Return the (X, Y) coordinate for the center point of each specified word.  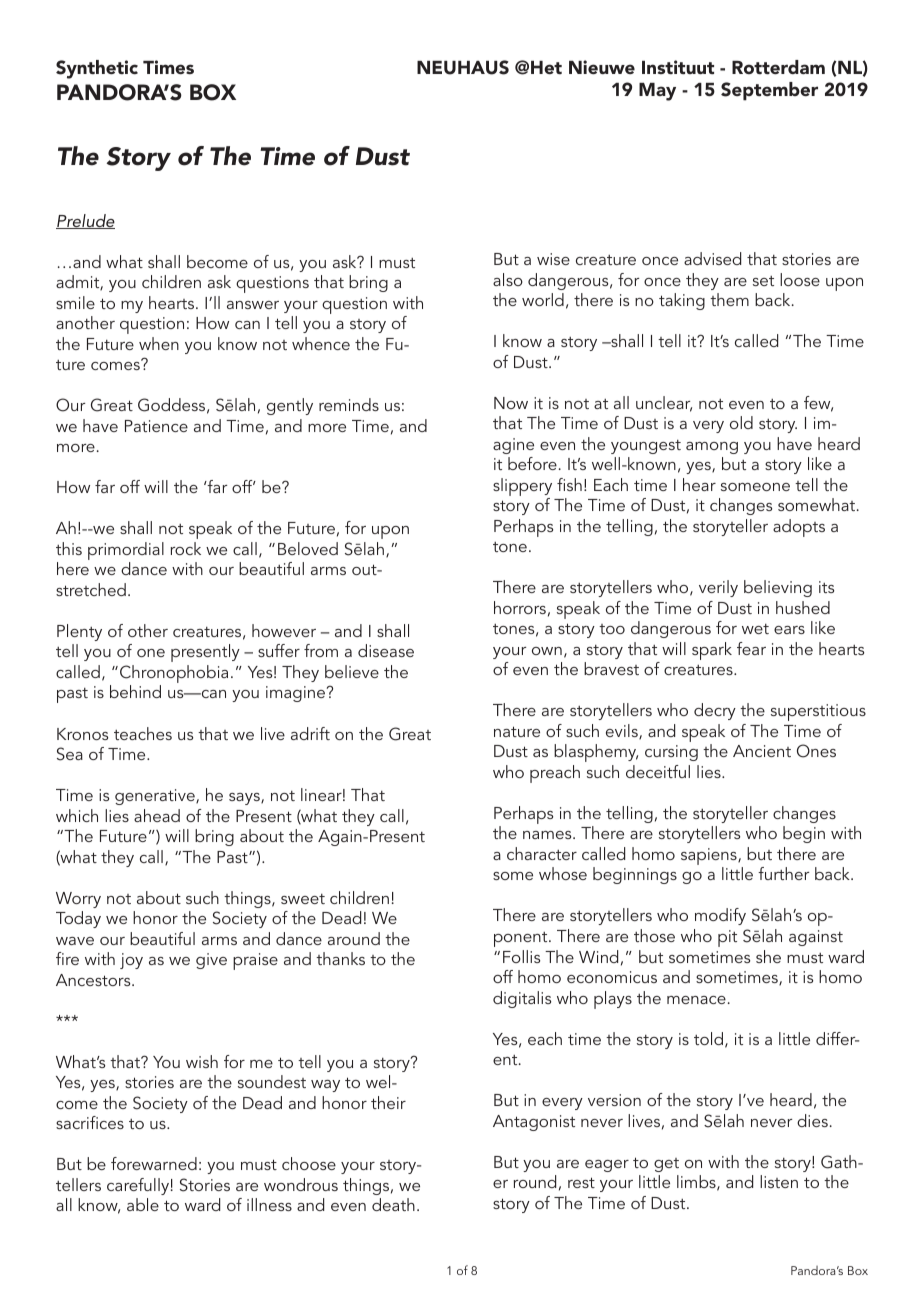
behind (135, 691)
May (657, 92)
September (769, 91)
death (393, 1204)
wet (755, 629)
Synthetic (97, 69)
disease (386, 650)
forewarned (154, 1163)
